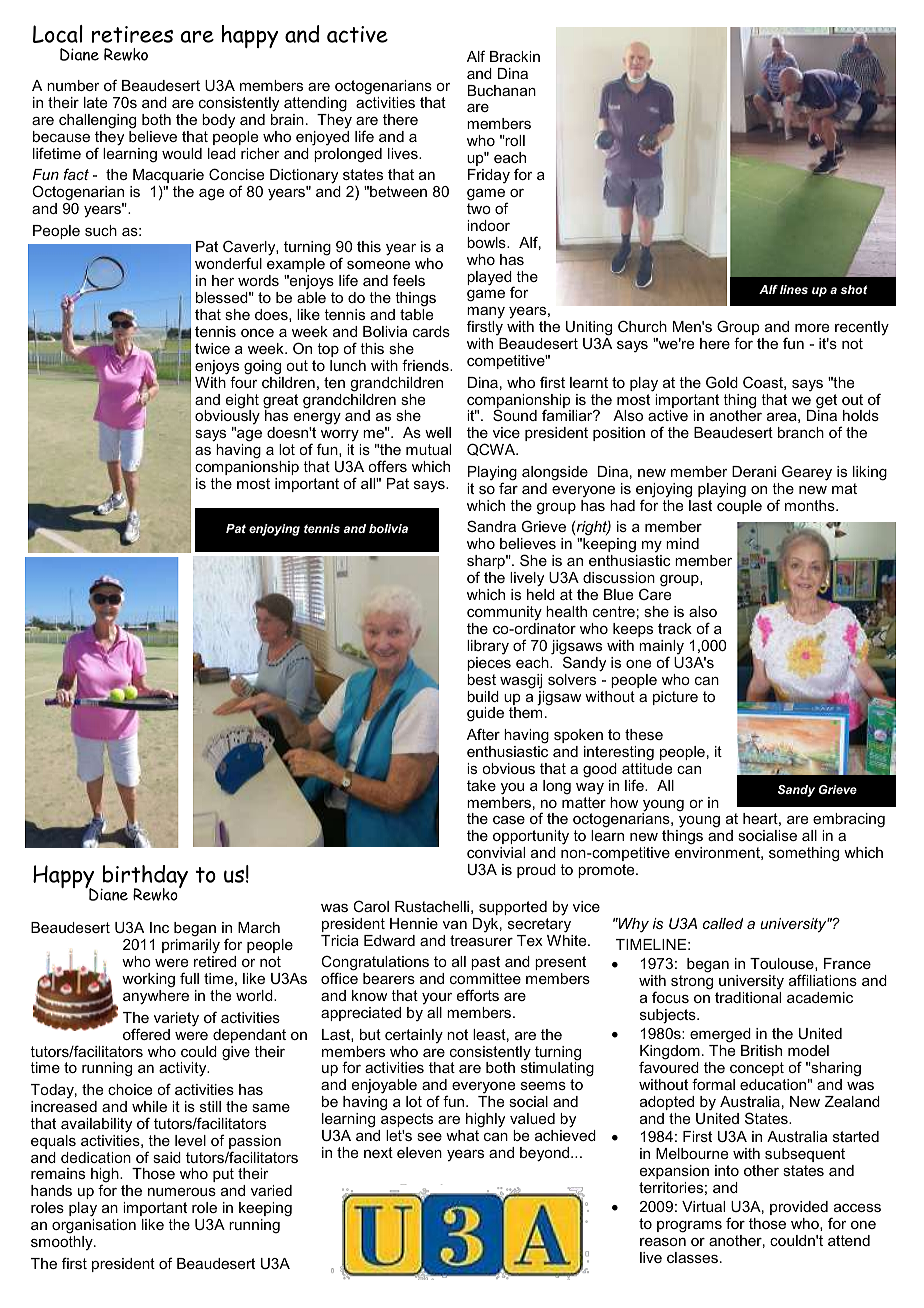 This screenshot has height=1308, width=924. Describe the element at coordinates (502, 90) in the screenshot. I see `Buchanan` at that location.
